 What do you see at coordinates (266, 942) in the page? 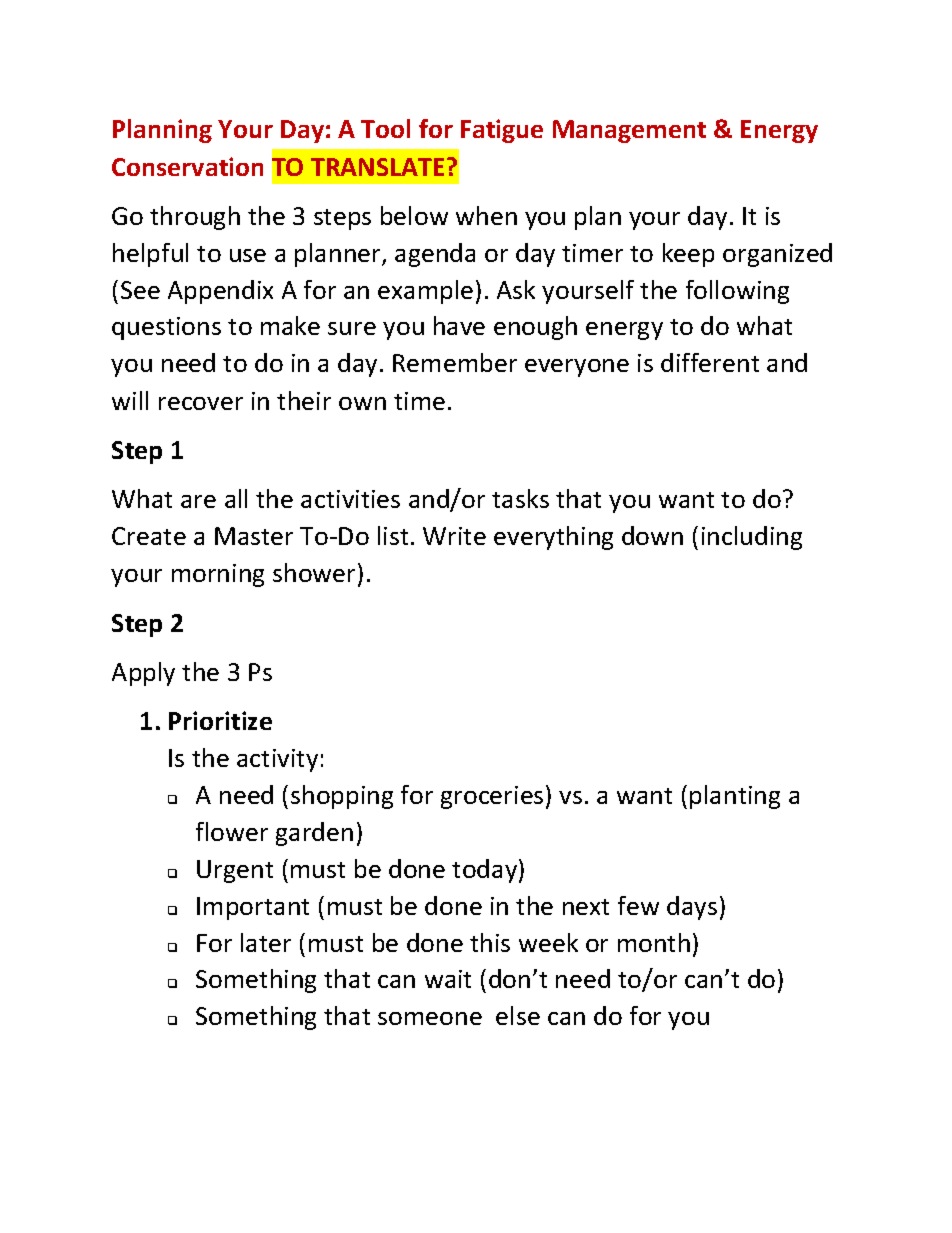
I see `later` at bounding box center [266, 942].
